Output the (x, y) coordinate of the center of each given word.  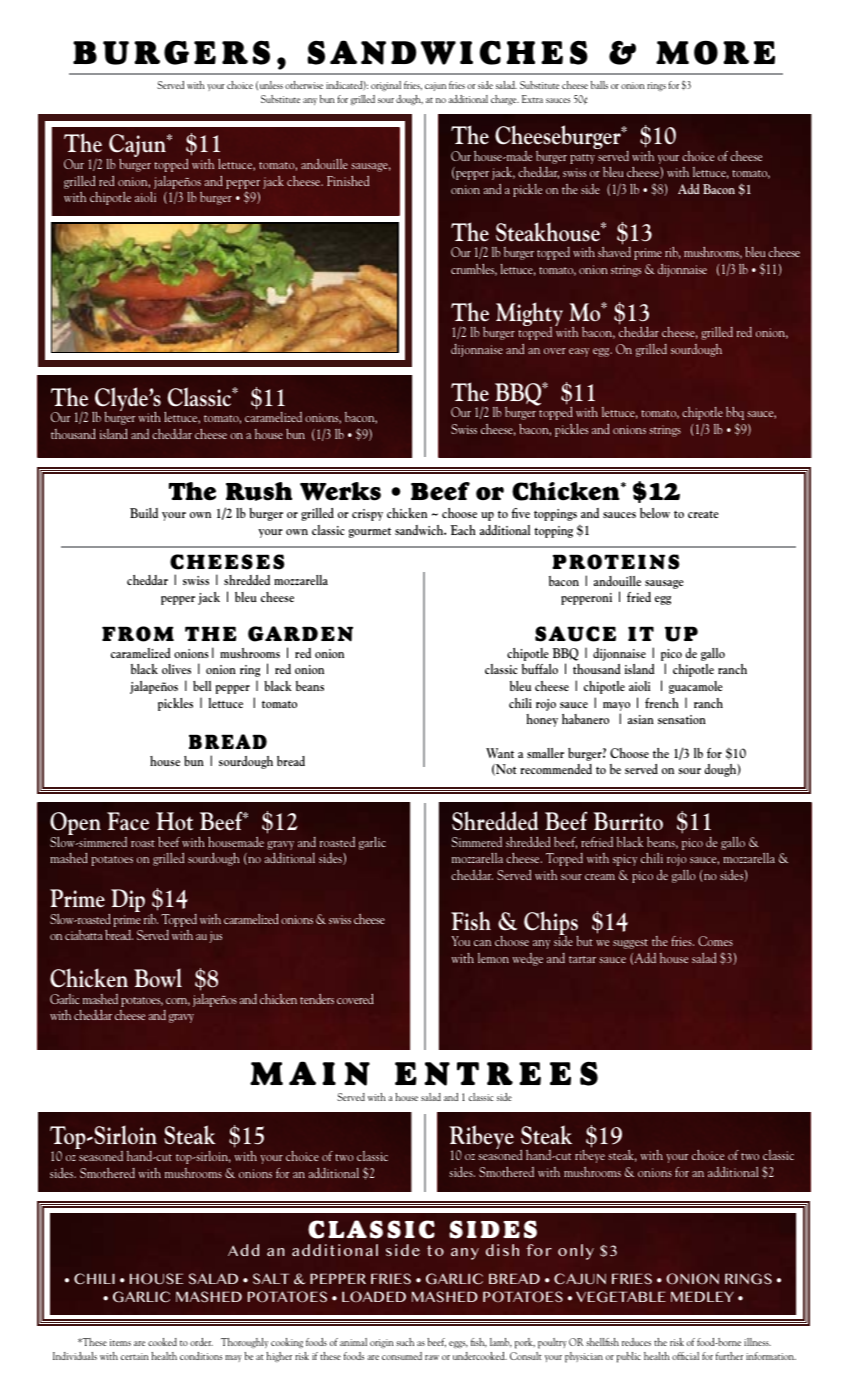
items (120, 1342)
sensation (682, 719)
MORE (715, 52)
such (405, 1342)
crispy (367, 515)
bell (202, 686)
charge (505, 100)
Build (144, 513)
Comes (715, 941)
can (482, 943)
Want (500, 753)
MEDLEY (702, 1296)
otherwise (304, 85)
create (703, 514)
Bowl (158, 978)
